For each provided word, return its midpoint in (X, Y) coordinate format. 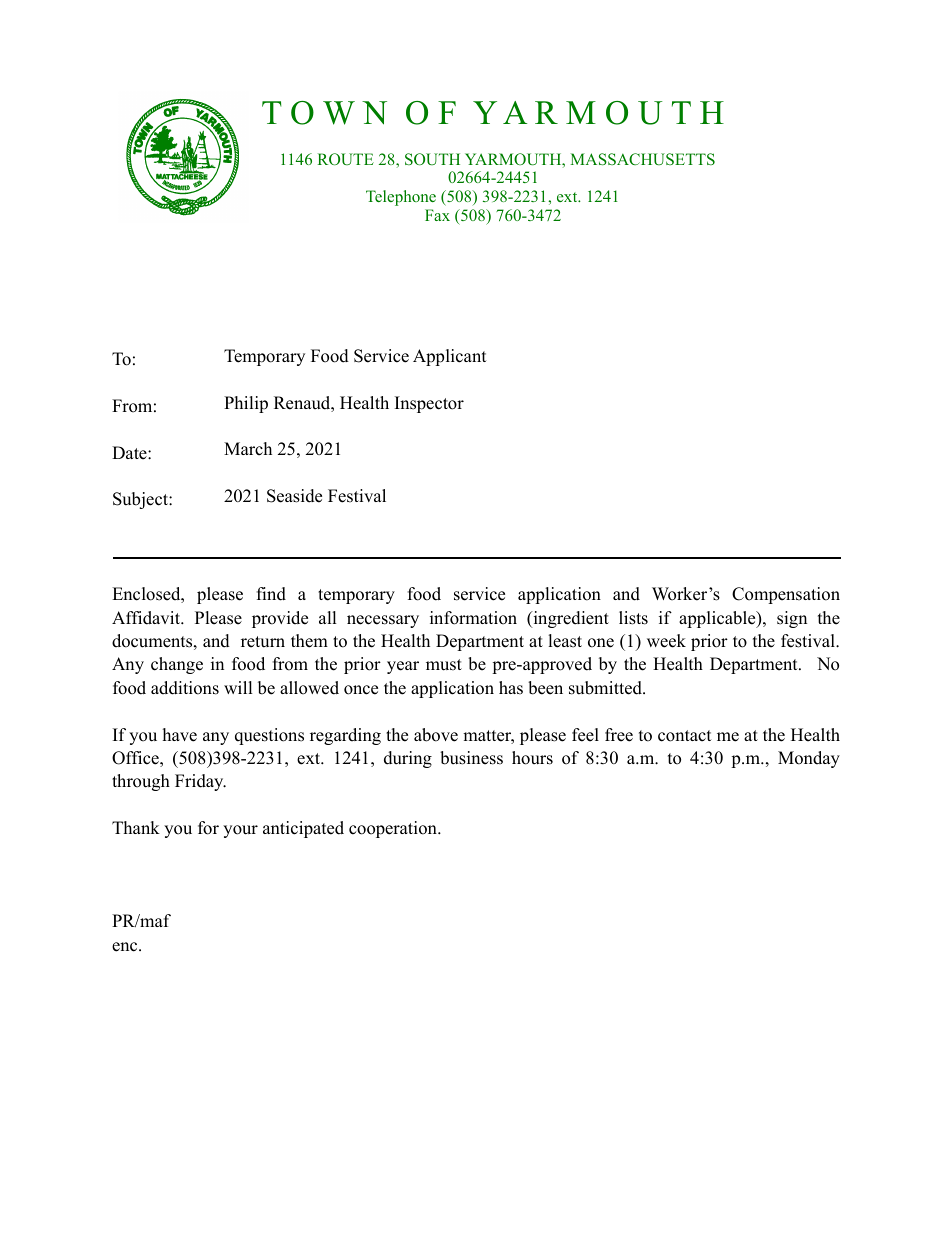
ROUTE (345, 159)
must (444, 665)
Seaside (294, 496)
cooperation (394, 829)
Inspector (429, 404)
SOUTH (432, 159)
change (177, 665)
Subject (141, 500)
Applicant (450, 357)
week (666, 641)
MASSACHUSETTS (642, 159)
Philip (246, 404)
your (240, 831)
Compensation (786, 595)
